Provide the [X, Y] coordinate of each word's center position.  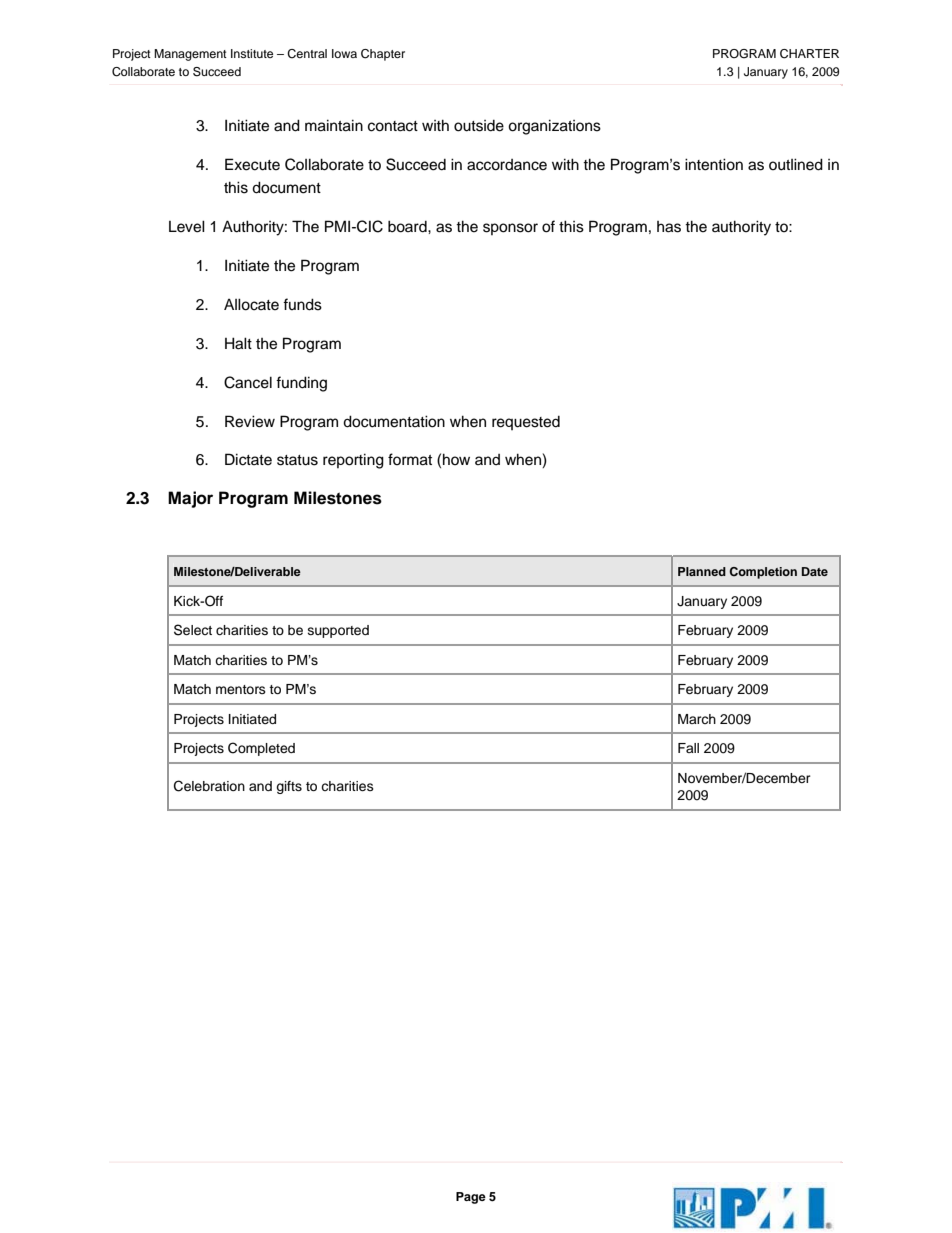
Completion [763, 573]
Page [471, 1198]
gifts [289, 787]
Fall [688, 748]
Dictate [248, 459]
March [697, 719]
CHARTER [809, 54]
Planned [702, 571]
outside [479, 126]
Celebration [209, 786]
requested [526, 423]
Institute [252, 53]
